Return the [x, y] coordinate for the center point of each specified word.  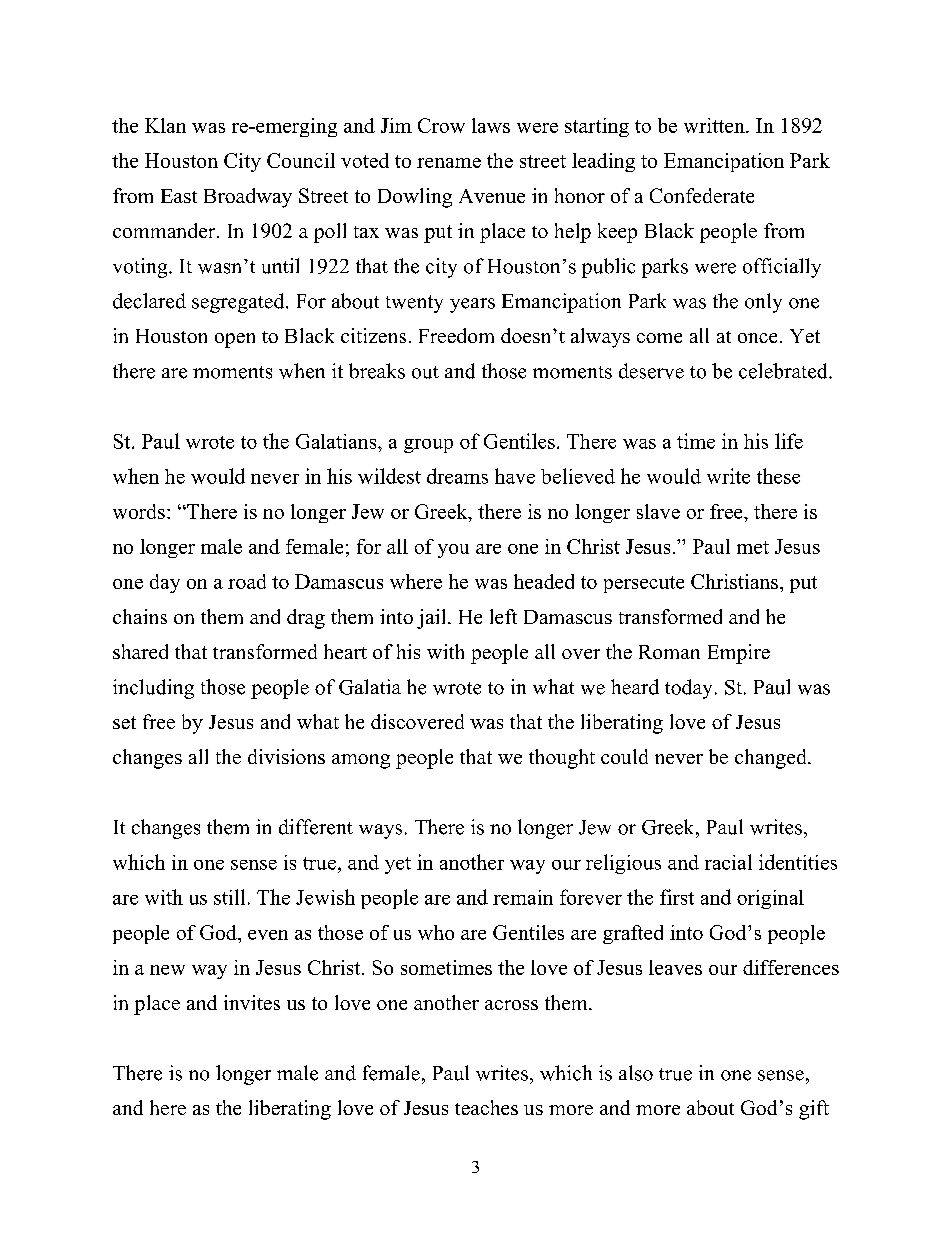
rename [449, 163]
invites [252, 1002]
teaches [486, 1107]
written [715, 125]
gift [814, 1110]
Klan [165, 125]
